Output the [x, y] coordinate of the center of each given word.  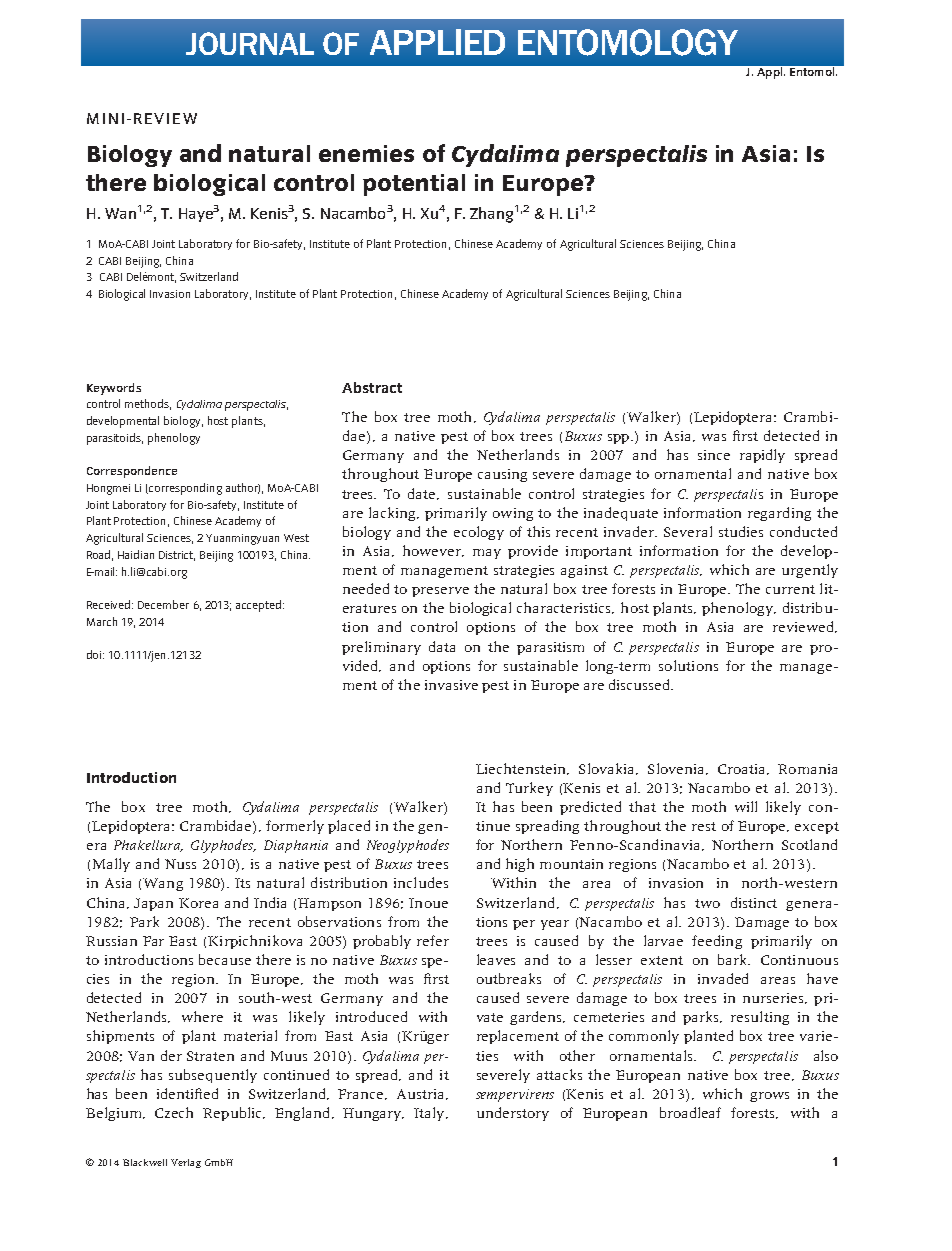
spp [618, 439]
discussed [640, 684]
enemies [366, 153]
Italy [430, 1114]
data [442, 646]
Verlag [186, 1163]
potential [414, 185]
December [163, 604]
